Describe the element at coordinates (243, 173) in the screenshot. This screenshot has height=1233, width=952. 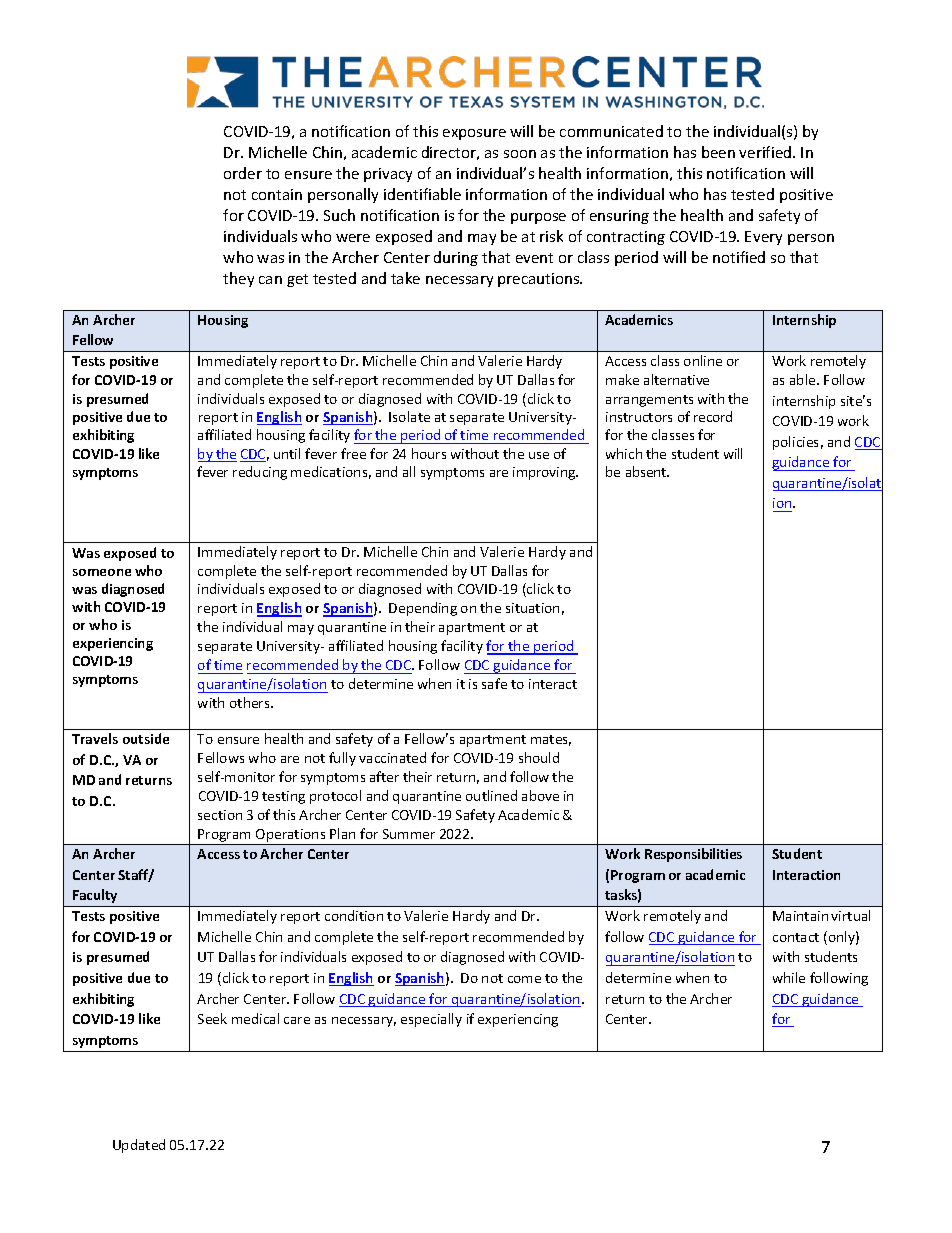
I see `order` at that location.
